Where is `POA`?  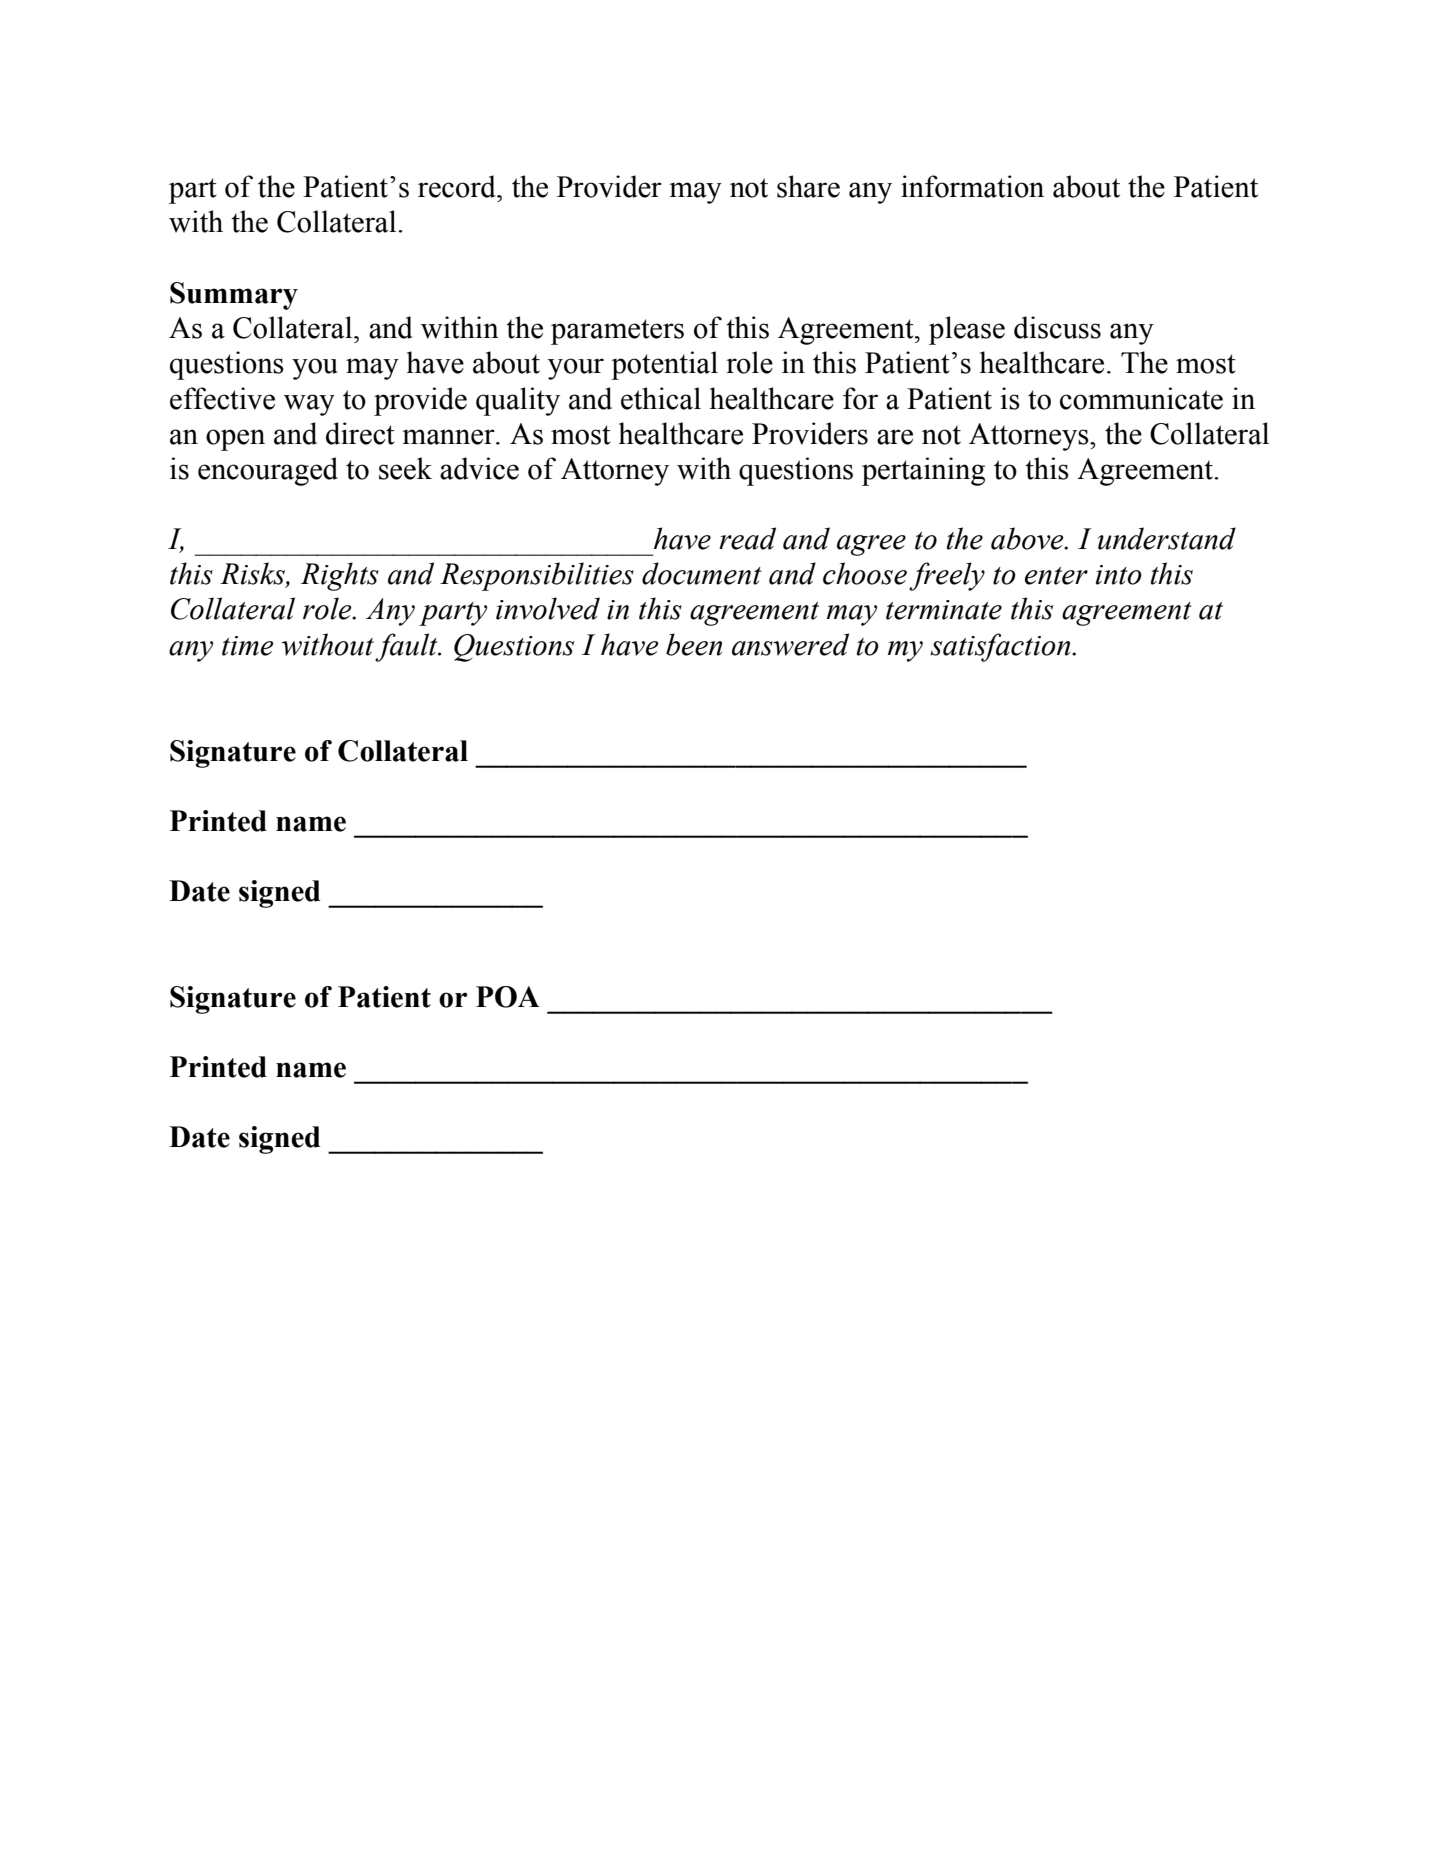
POA is located at coordinates (508, 997).
